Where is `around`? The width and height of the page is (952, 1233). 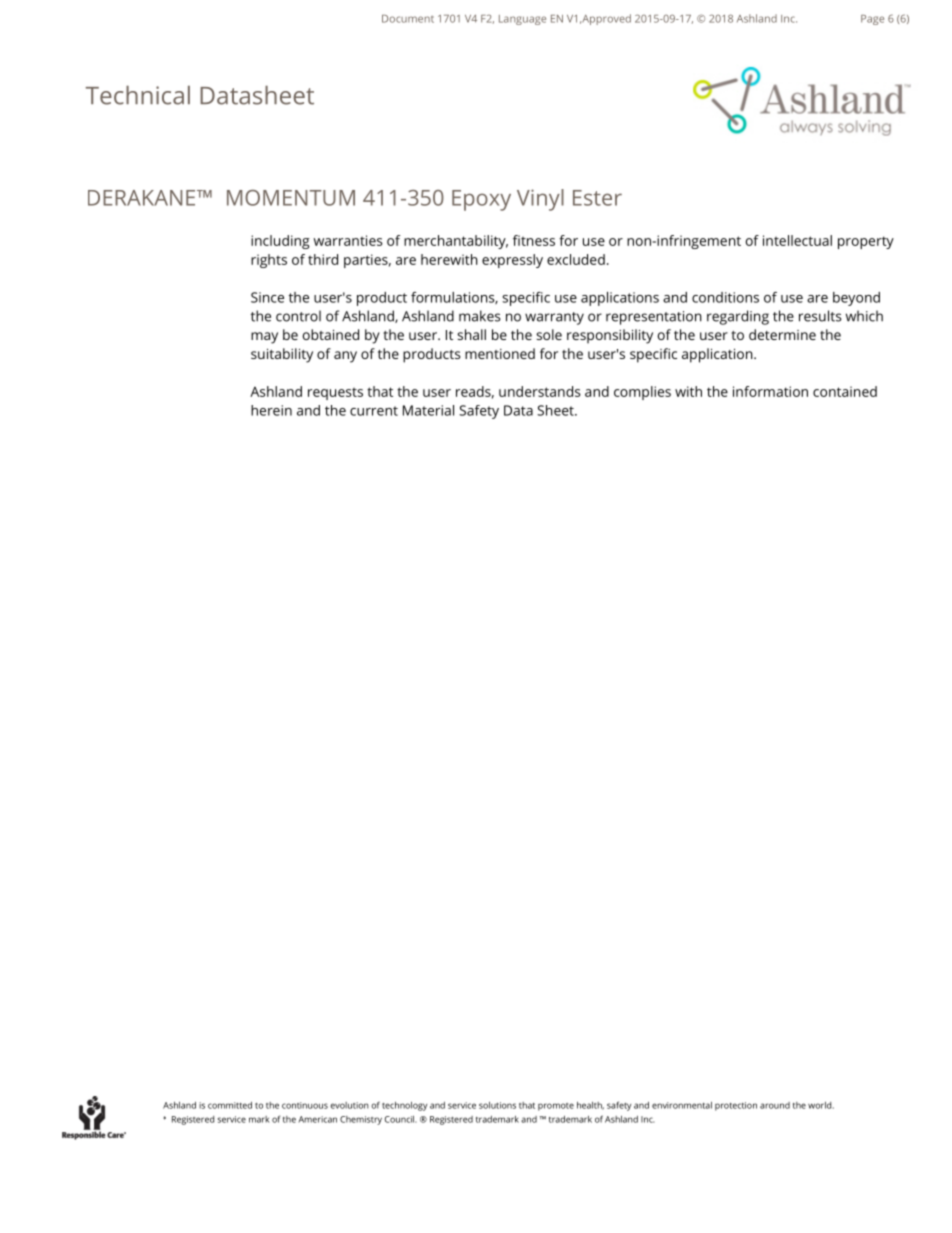 around is located at coordinates (775, 1105).
